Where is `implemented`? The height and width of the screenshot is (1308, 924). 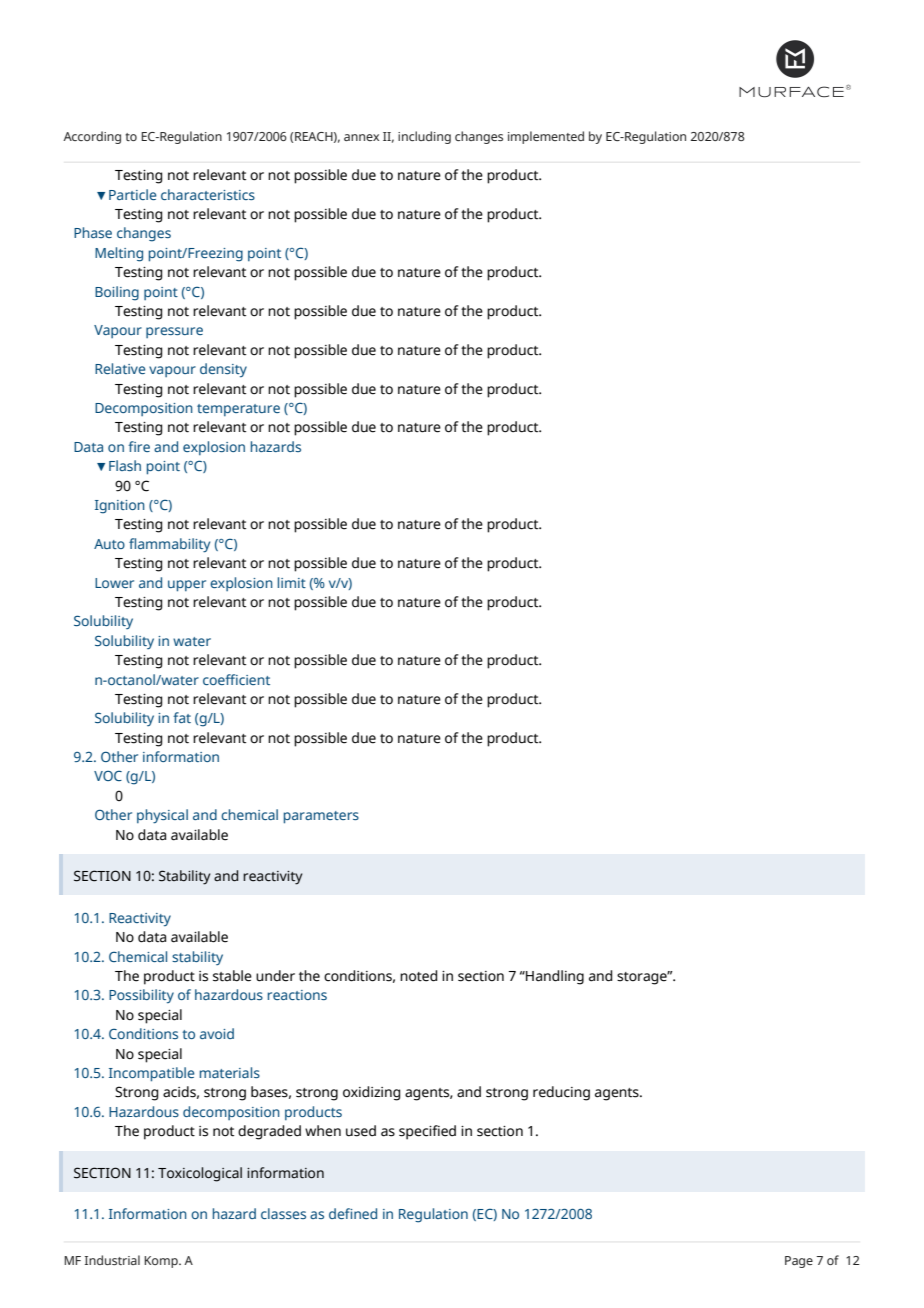
implemented is located at coordinates (546, 137).
